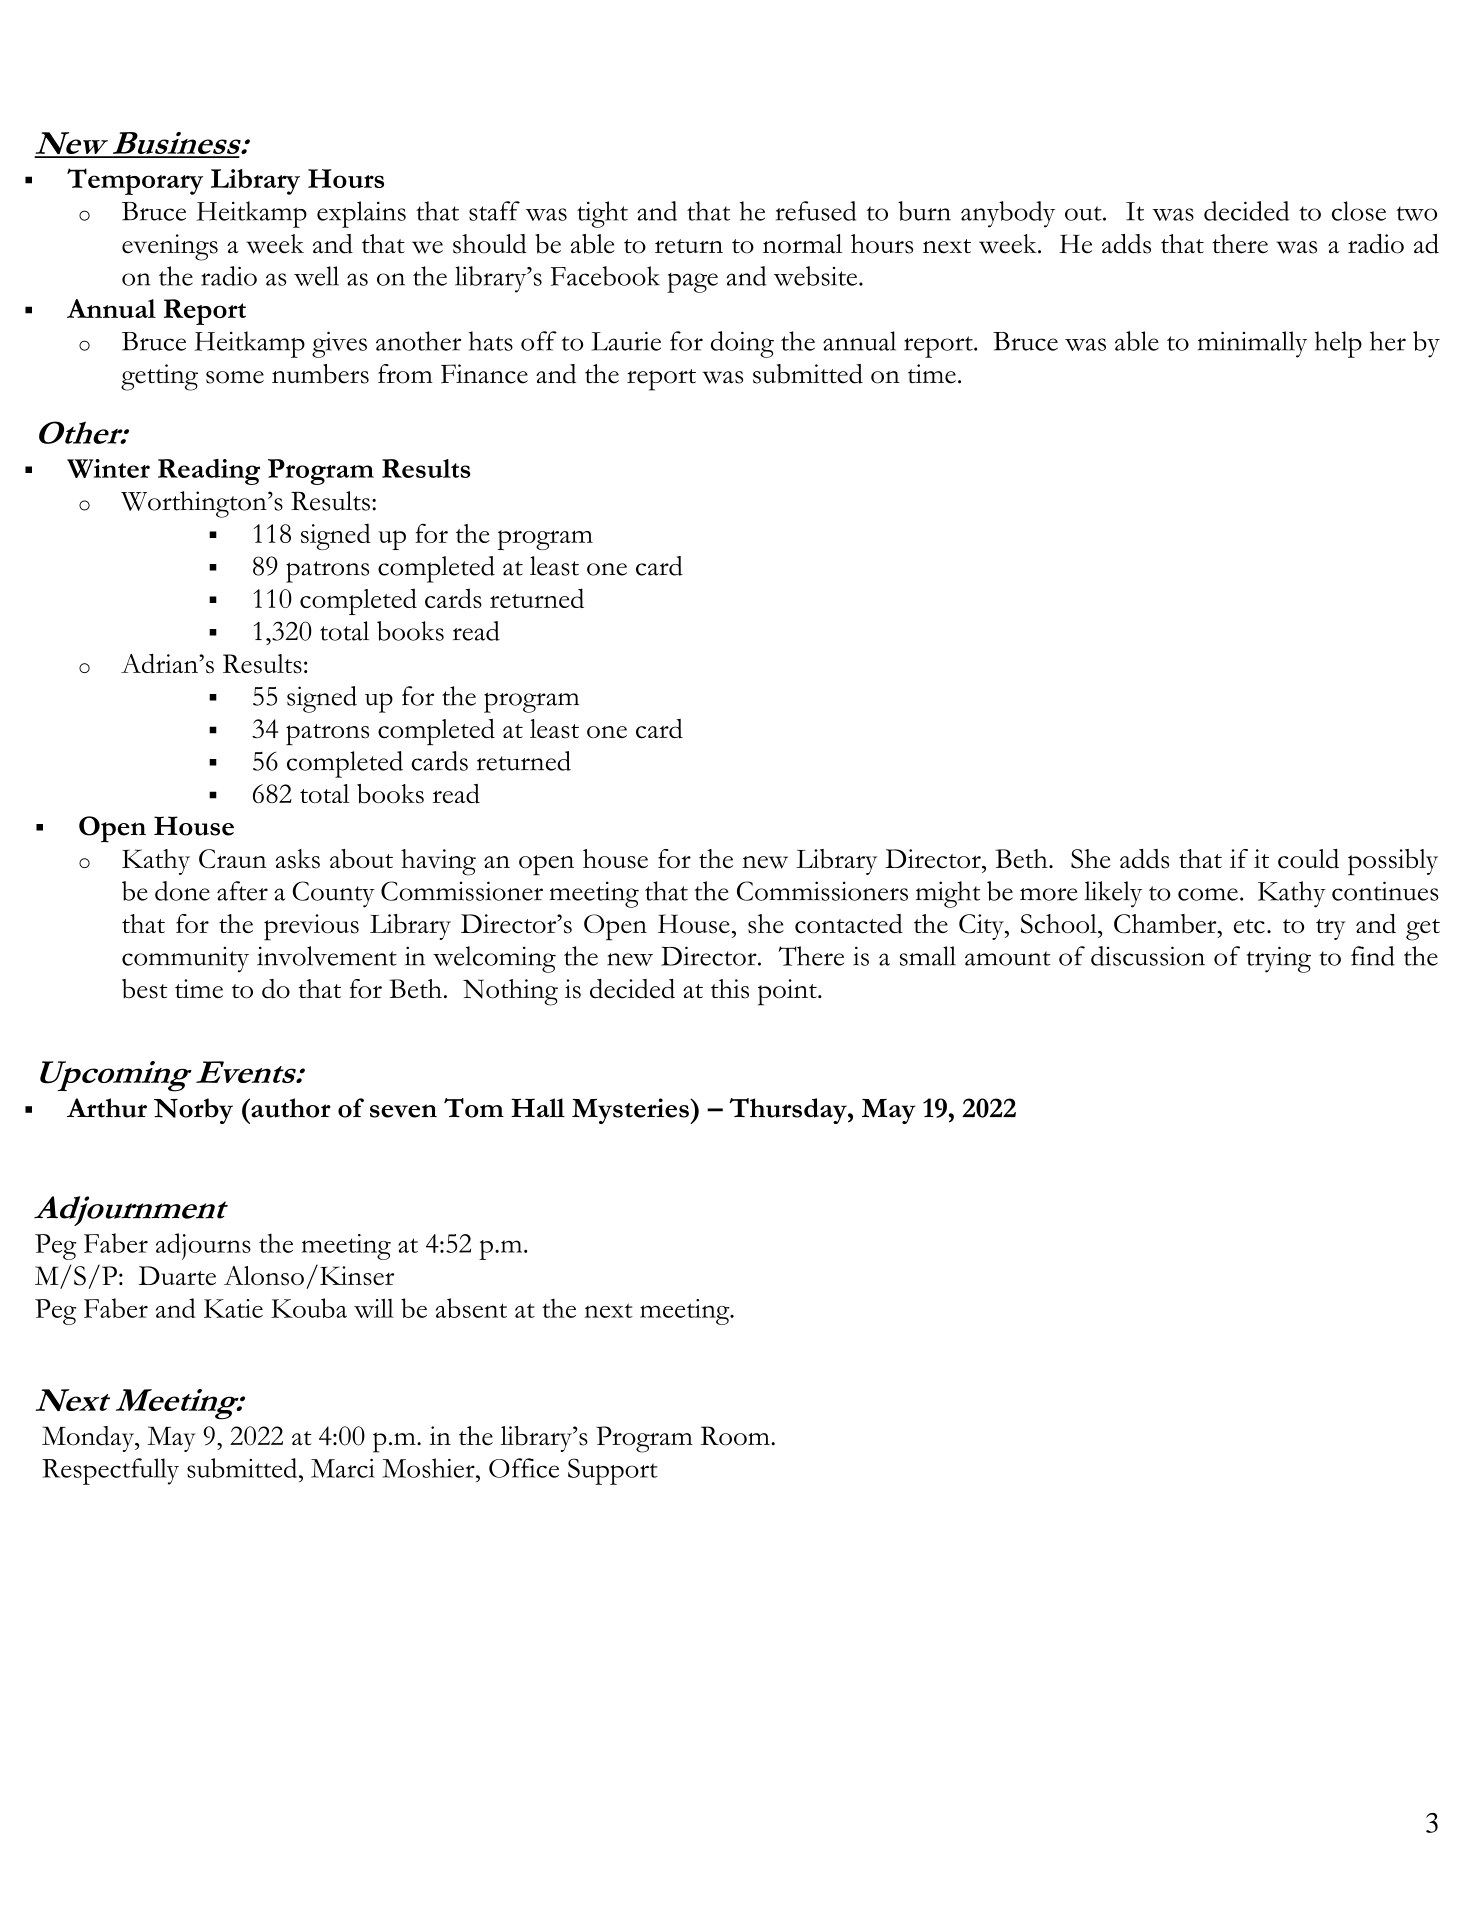 The height and width of the screenshot is (1907, 1474). Describe the element at coordinates (297, 859) in the screenshot. I see `asks` at that location.
